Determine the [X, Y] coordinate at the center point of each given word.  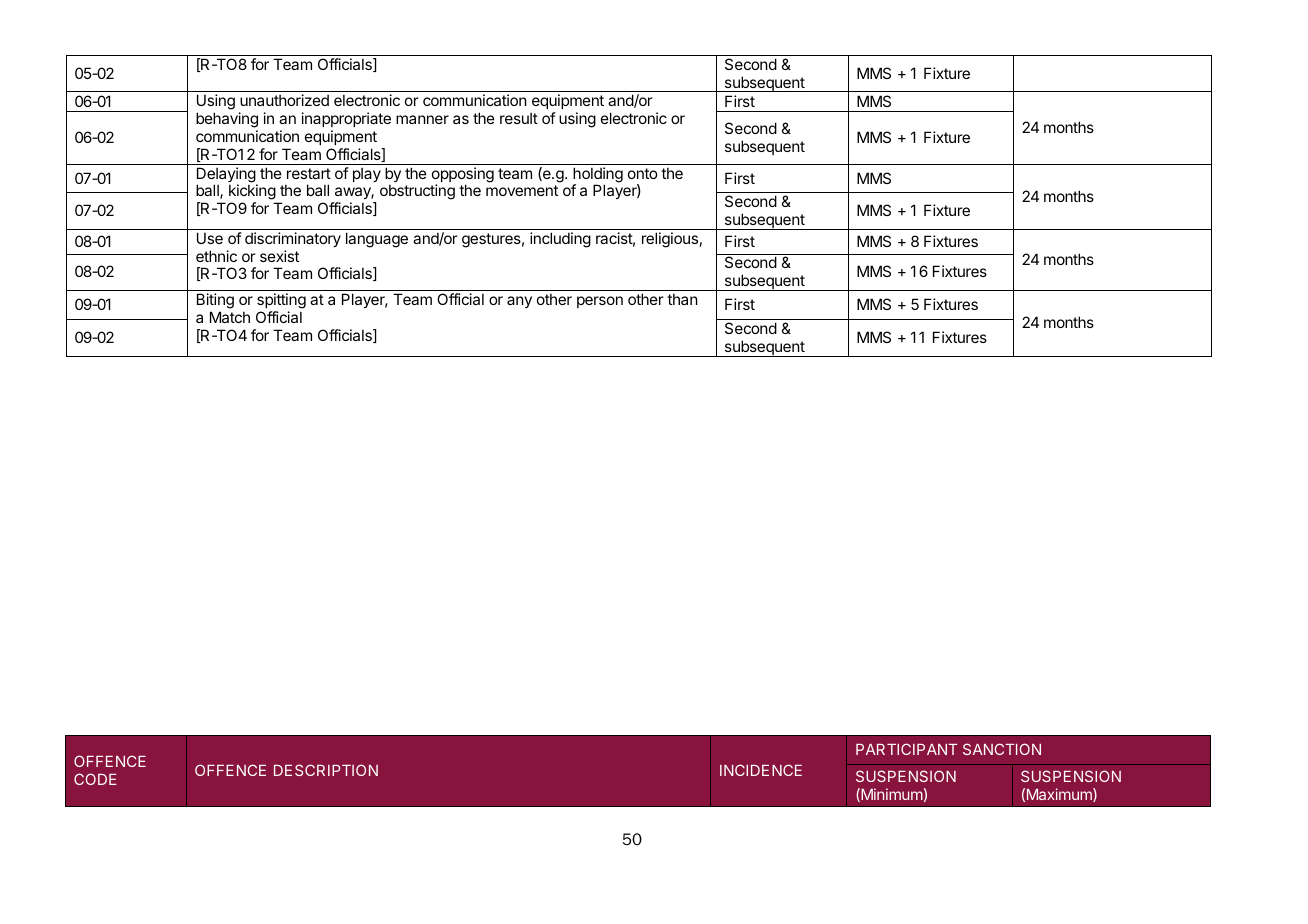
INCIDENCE [761, 770]
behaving [227, 120]
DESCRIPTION [326, 770]
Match [230, 317]
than [682, 299]
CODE [95, 779]
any [519, 302]
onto [643, 173]
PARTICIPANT [906, 749]
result [519, 118]
